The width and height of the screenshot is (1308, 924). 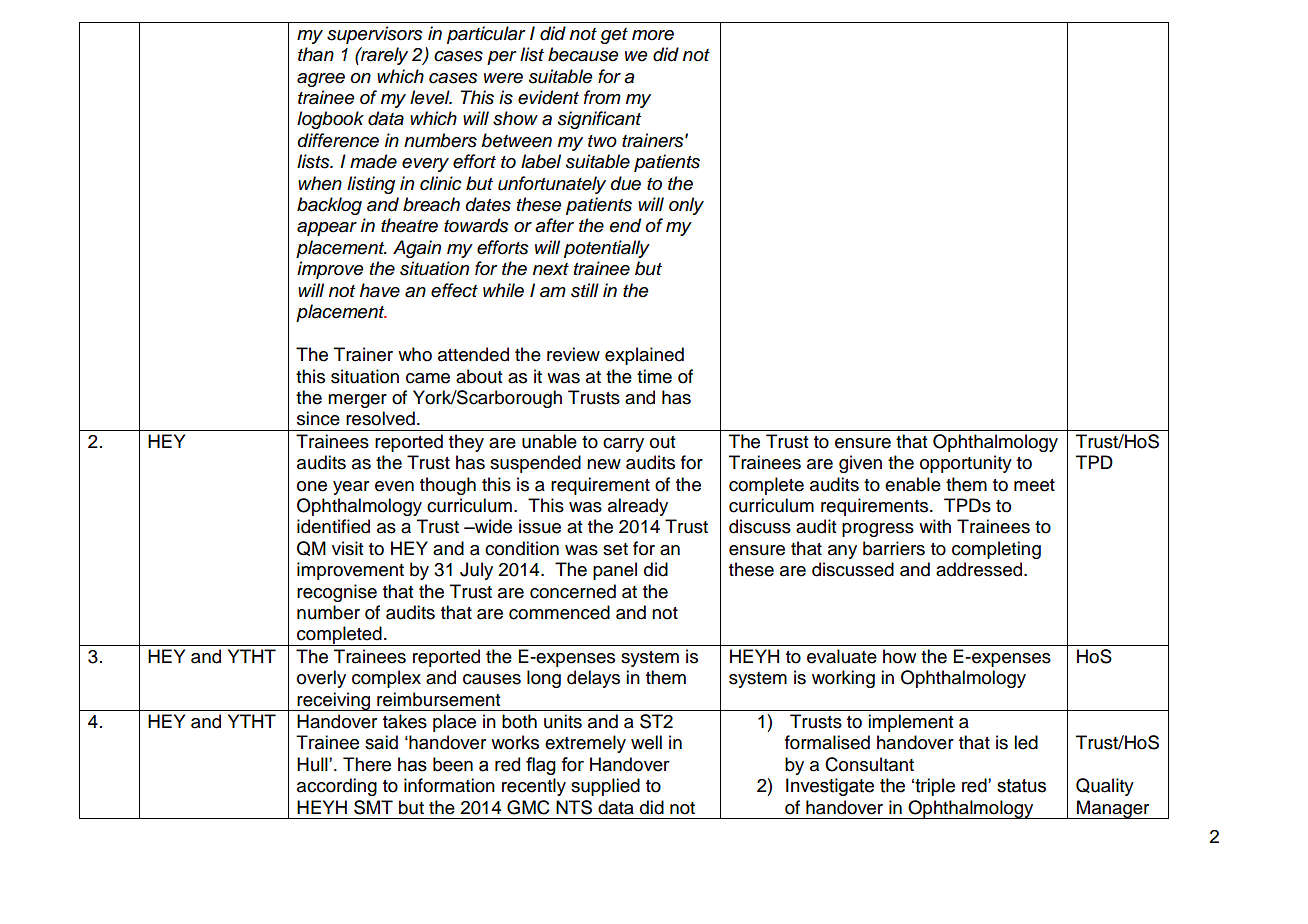 What do you see at coordinates (415, 354) in the screenshot?
I see `who` at bounding box center [415, 354].
